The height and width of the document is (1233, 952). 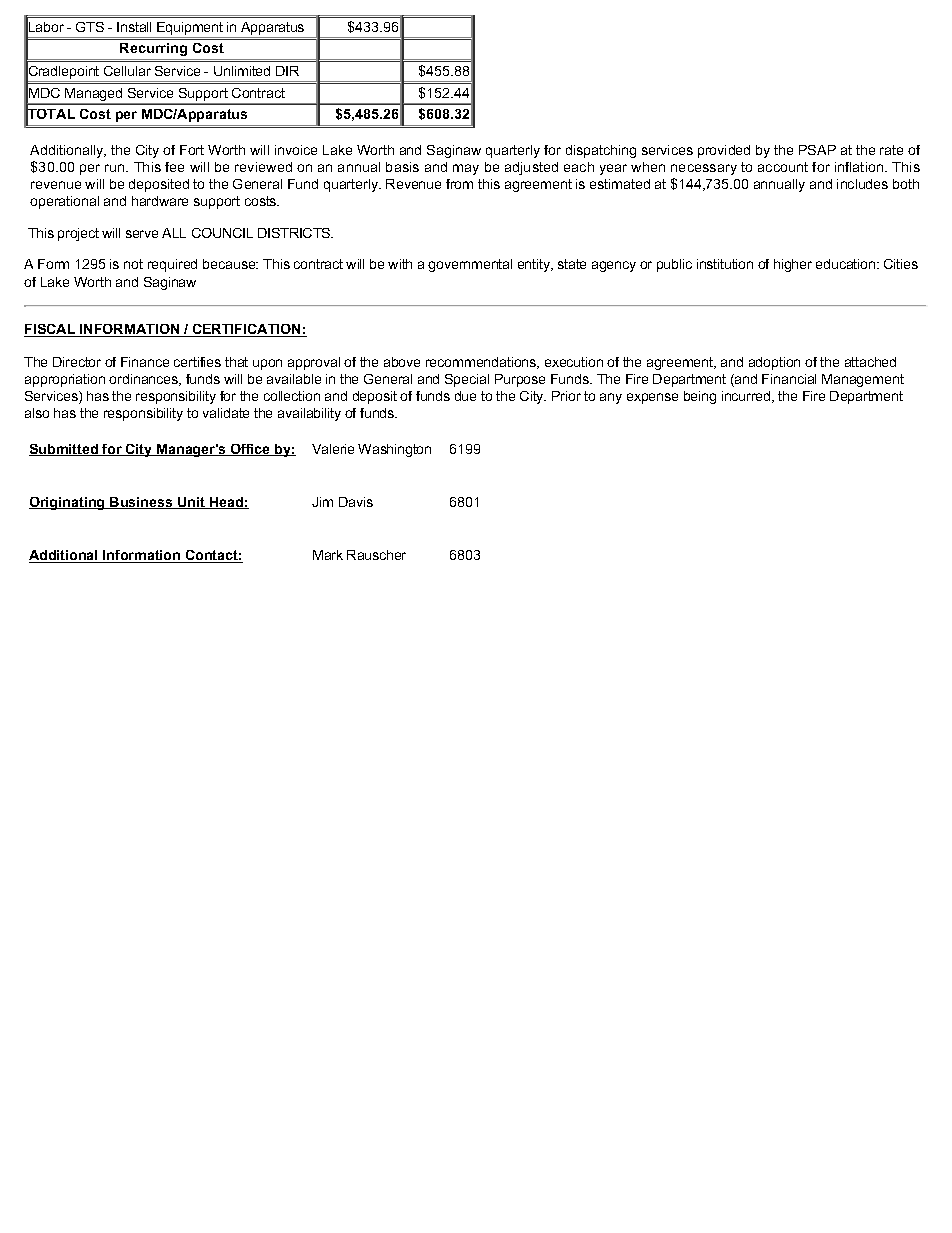 What do you see at coordinates (116, 168) in the document?
I see `run` at bounding box center [116, 168].
